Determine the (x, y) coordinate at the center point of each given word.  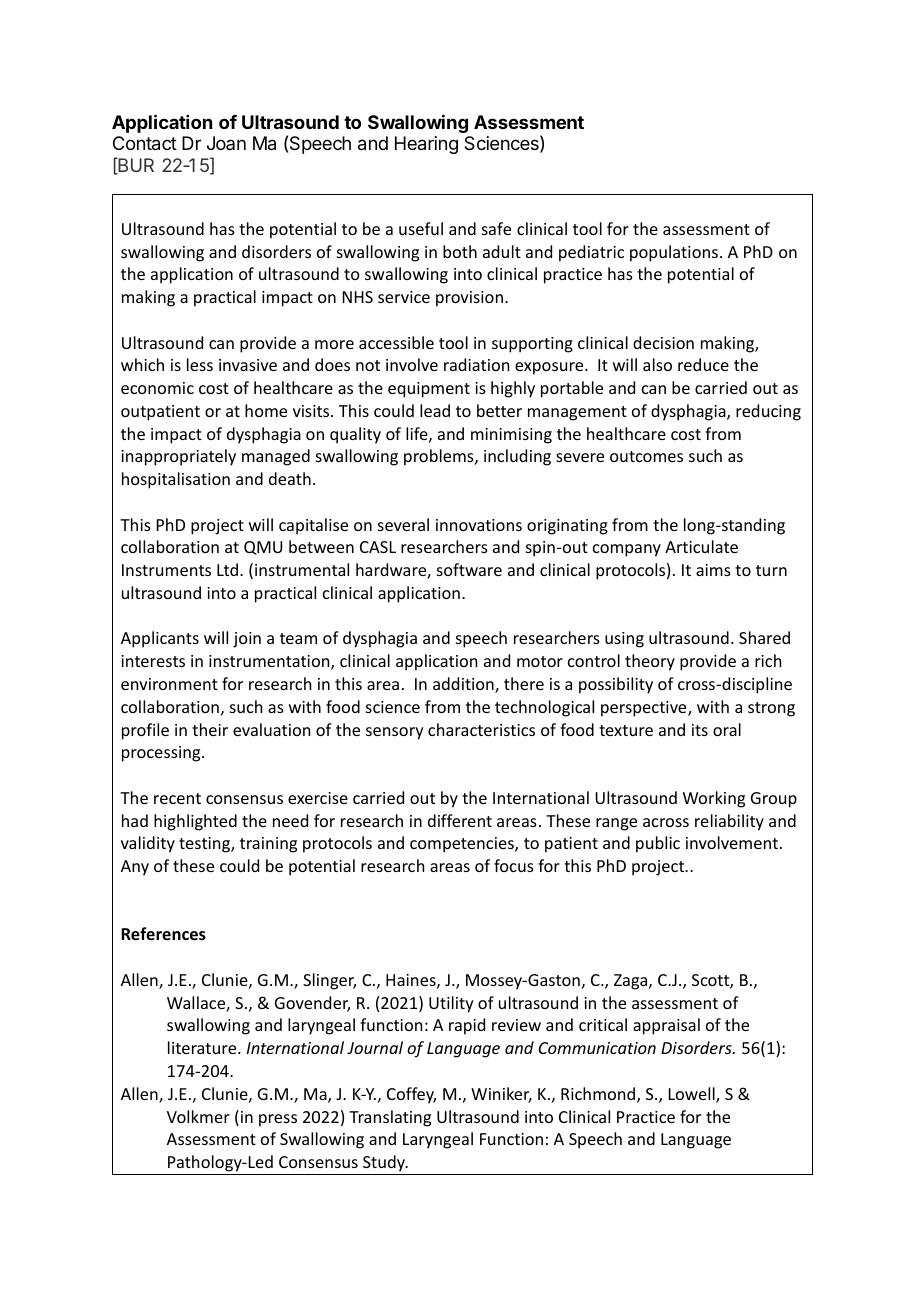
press (278, 1120)
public (658, 844)
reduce (703, 364)
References (163, 934)
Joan (226, 143)
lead (435, 410)
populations (674, 253)
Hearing (426, 145)
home (266, 410)
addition (464, 685)
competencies (463, 845)
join (247, 640)
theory (650, 662)
